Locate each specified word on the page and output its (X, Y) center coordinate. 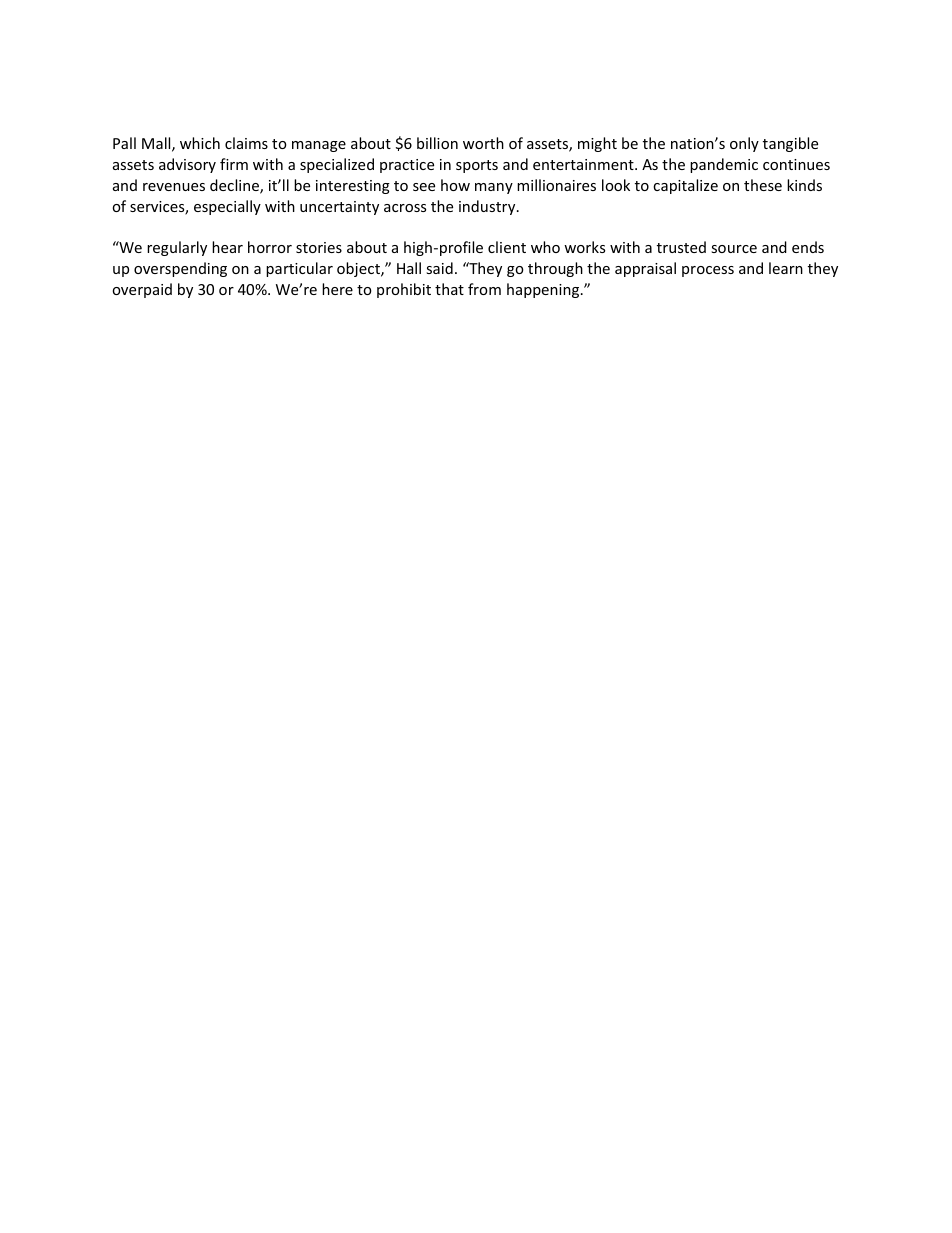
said (439, 268)
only (744, 144)
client (507, 247)
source (734, 249)
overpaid (142, 290)
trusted (681, 247)
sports (477, 166)
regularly (177, 248)
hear (227, 247)
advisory (187, 165)
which (200, 143)
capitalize (685, 186)
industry (488, 207)
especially (227, 207)
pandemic (724, 165)
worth (483, 143)
